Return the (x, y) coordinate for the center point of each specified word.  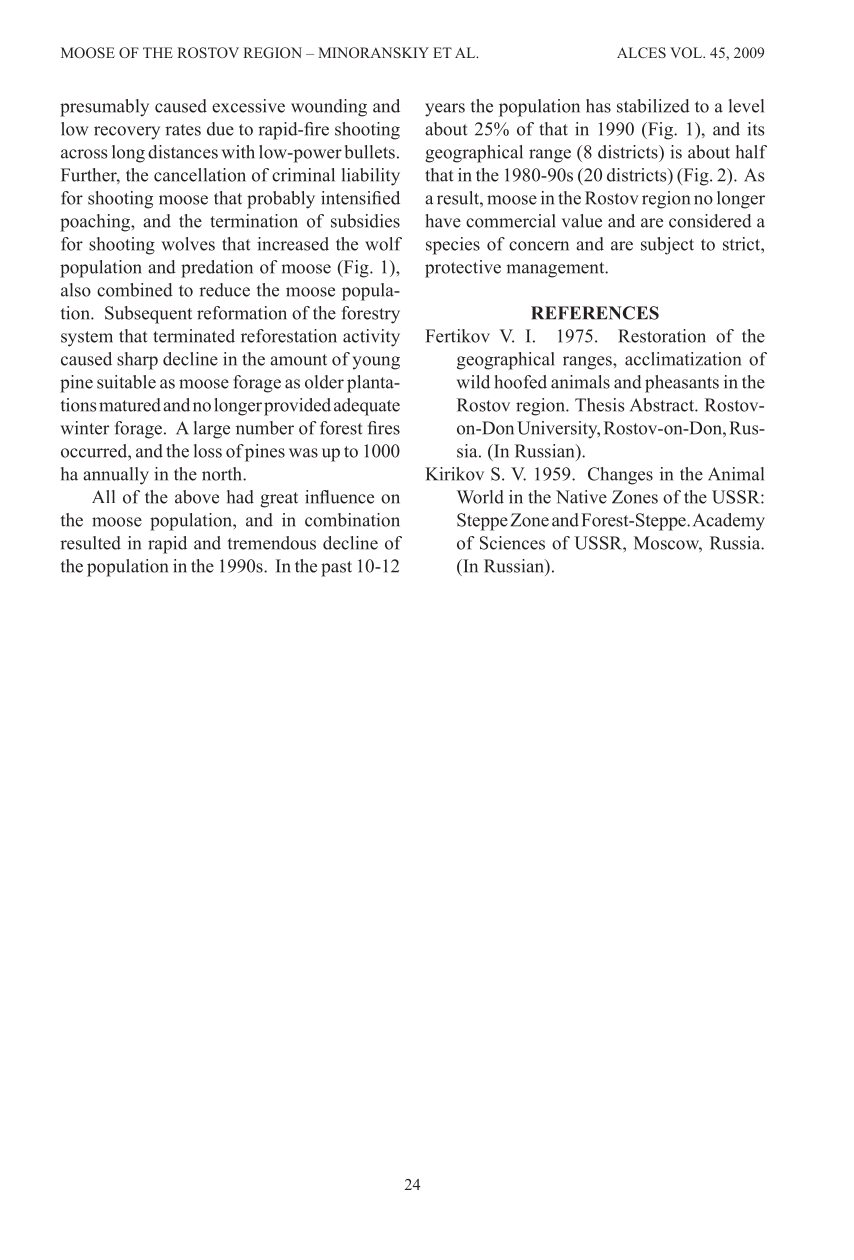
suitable (126, 382)
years (445, 110)
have (443, 221)
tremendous (272, 543)
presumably (104, 108)
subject (667, 246)
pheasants (682, 384)
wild (473, 382)
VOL (687, 52)
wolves (188, 244)
